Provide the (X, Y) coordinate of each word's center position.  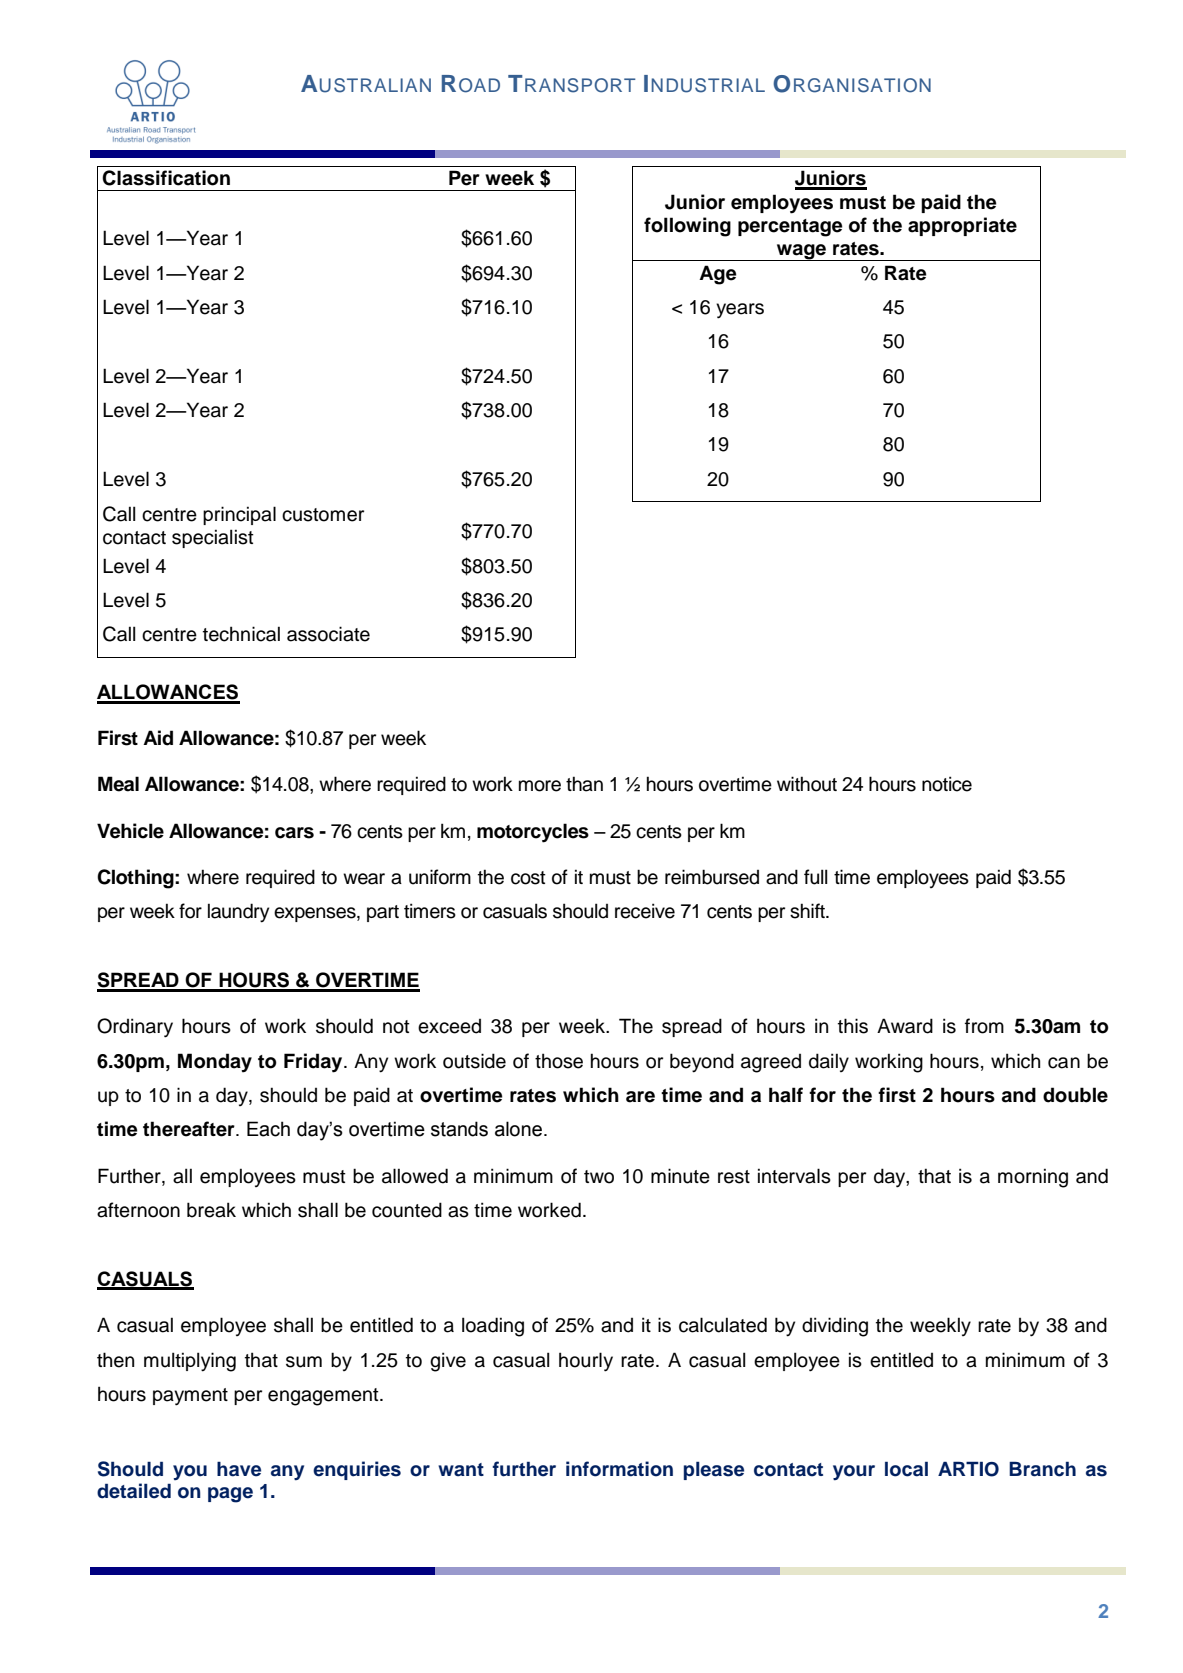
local (906, 1469)
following (687, 227)
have (239, 1469)
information (619, 1469)
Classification (166, 178)
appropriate (962, 226)
